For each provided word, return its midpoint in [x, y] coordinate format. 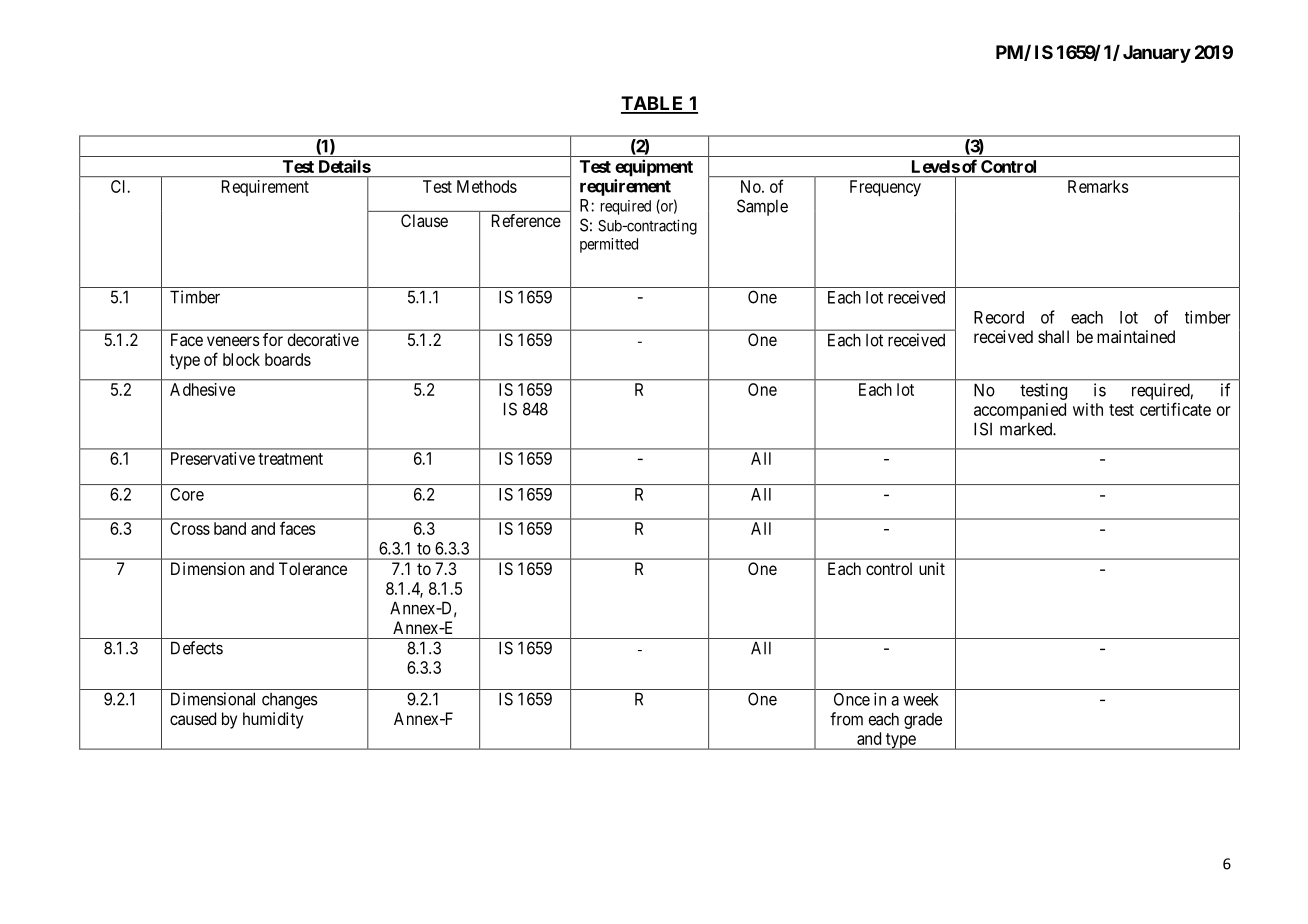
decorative [323, 339]
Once [852, 699]
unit [932, 568]
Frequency [885, 188]
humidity [273, 720]
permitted [609, 245]
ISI [983, 429]
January [1157, 54]
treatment [290, 459]
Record [999, 317]
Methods [487, 186]
